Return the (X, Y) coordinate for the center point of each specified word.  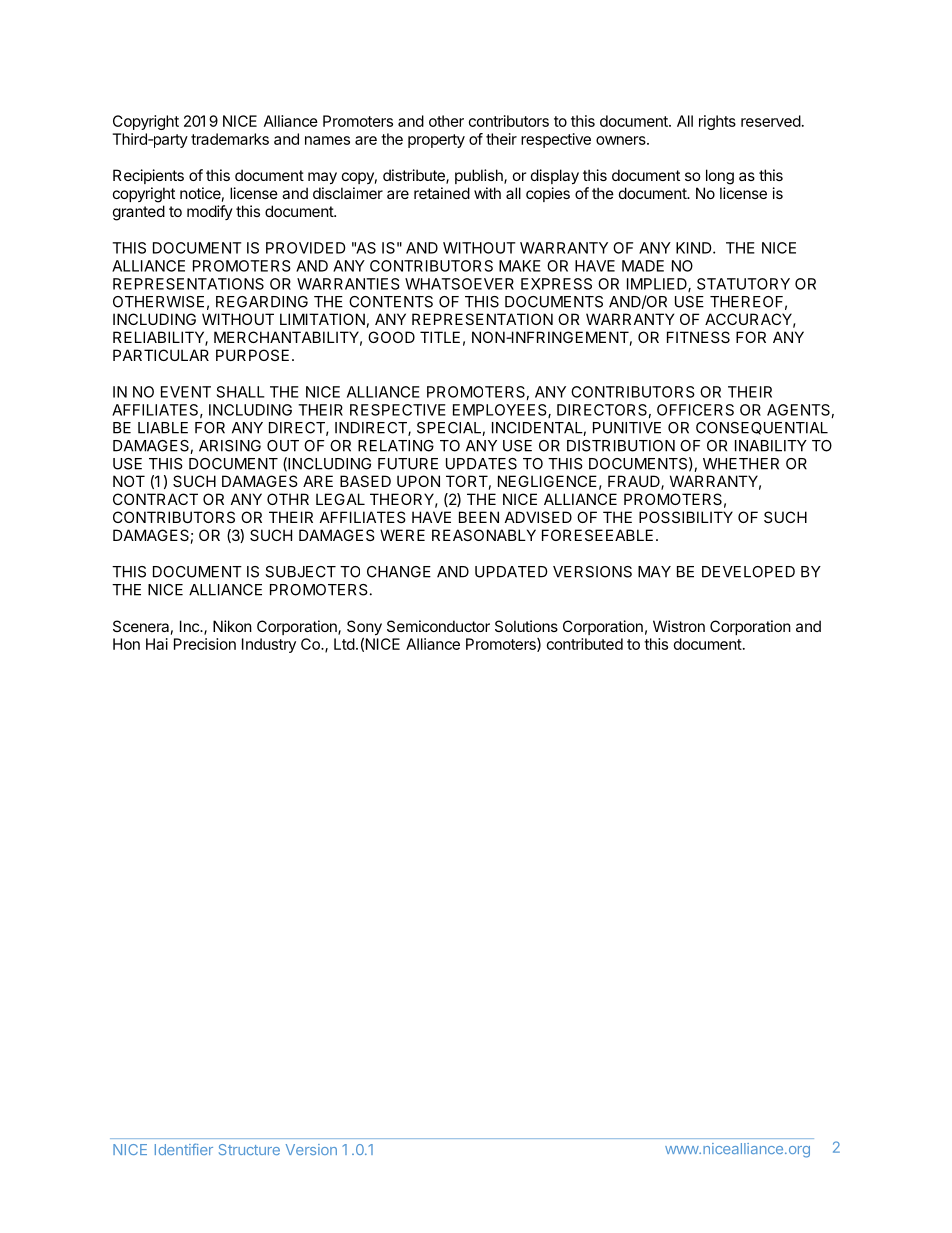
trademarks (230, 139)
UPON (418, 481)
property (436, 141)
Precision (205, 644)
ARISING (230, 446)
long (720, 177)
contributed (585, 644)
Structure (249, 1149)
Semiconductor (438, 626)
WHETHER (741, 464)
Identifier (184, 1149)
